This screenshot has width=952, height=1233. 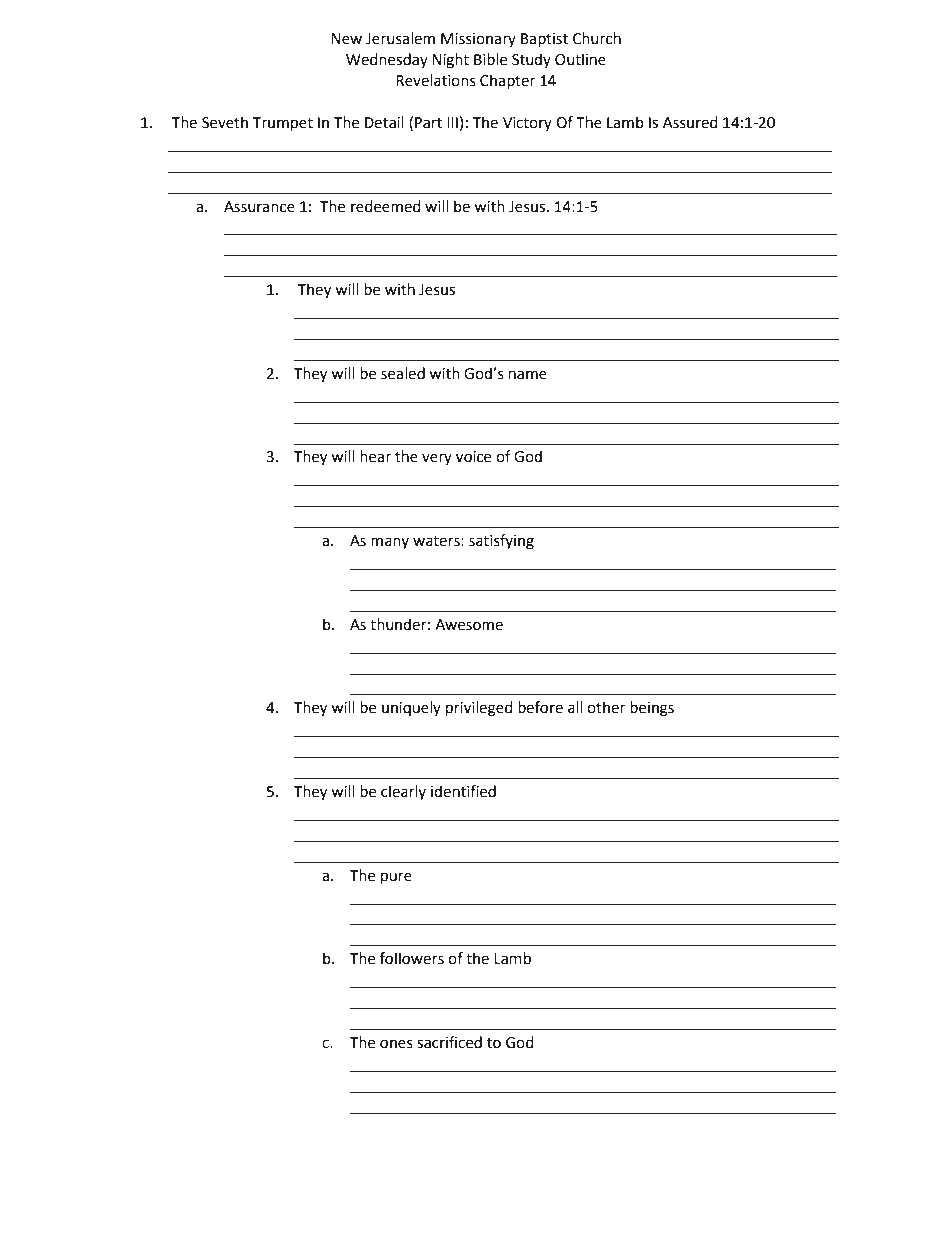 What do you see at coordinates (473, 457) in the screenshot?
I see `voice` at bounding box center [473, 457].
